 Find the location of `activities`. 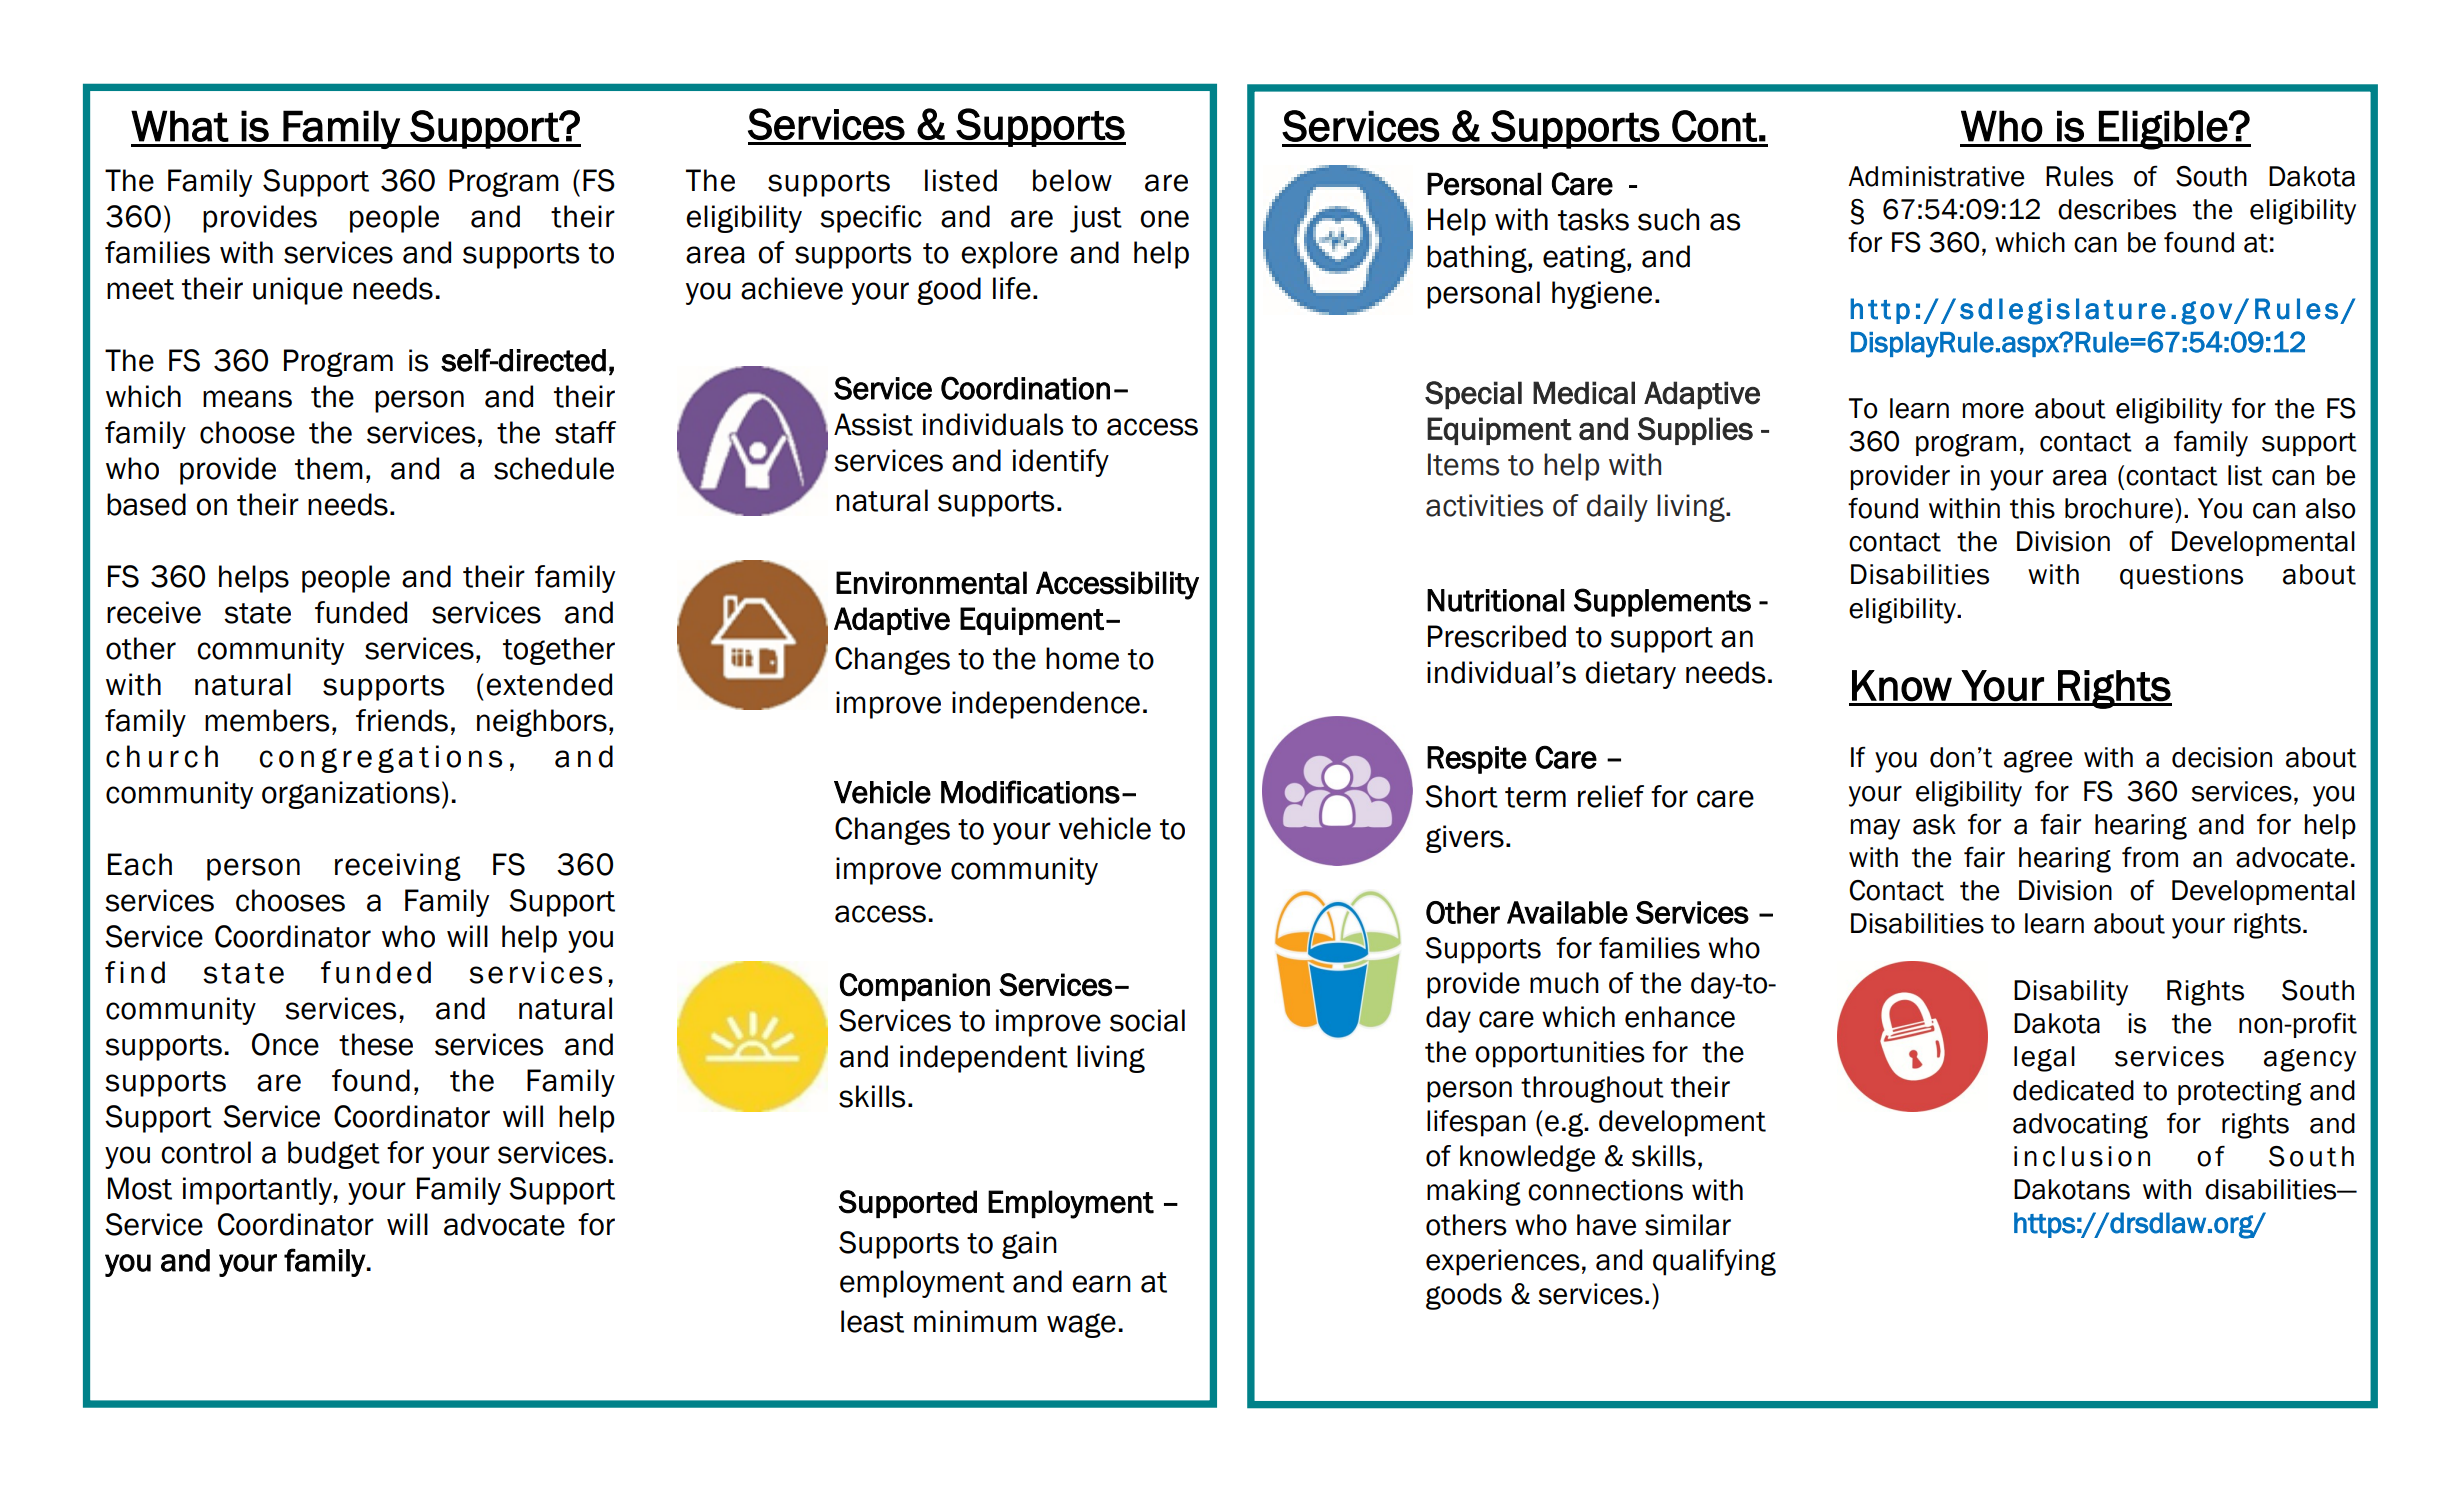

activities is located at coordinates (1484, 505).
